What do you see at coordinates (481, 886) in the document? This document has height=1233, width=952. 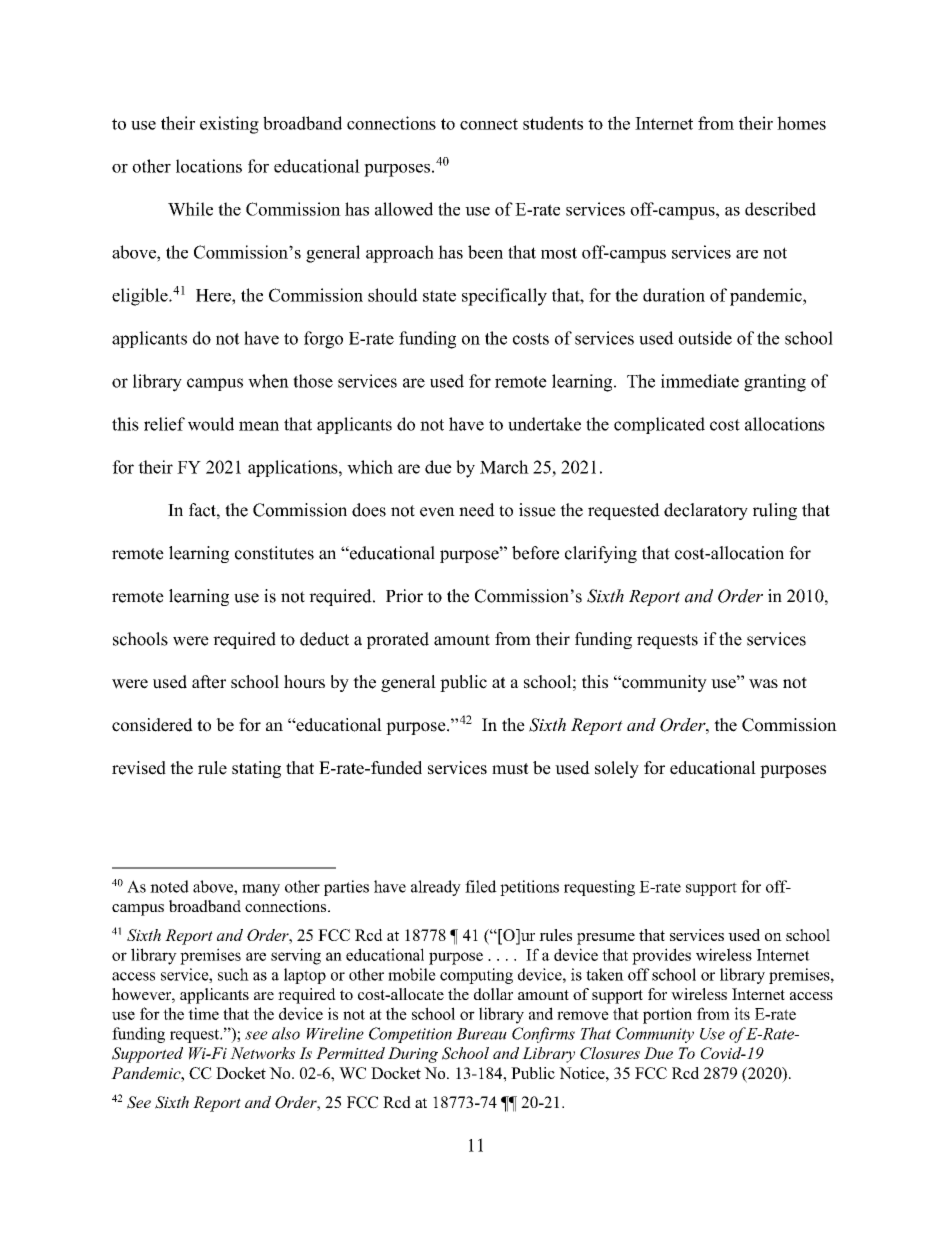 I see `filed` at bounding box center [481, 886].
